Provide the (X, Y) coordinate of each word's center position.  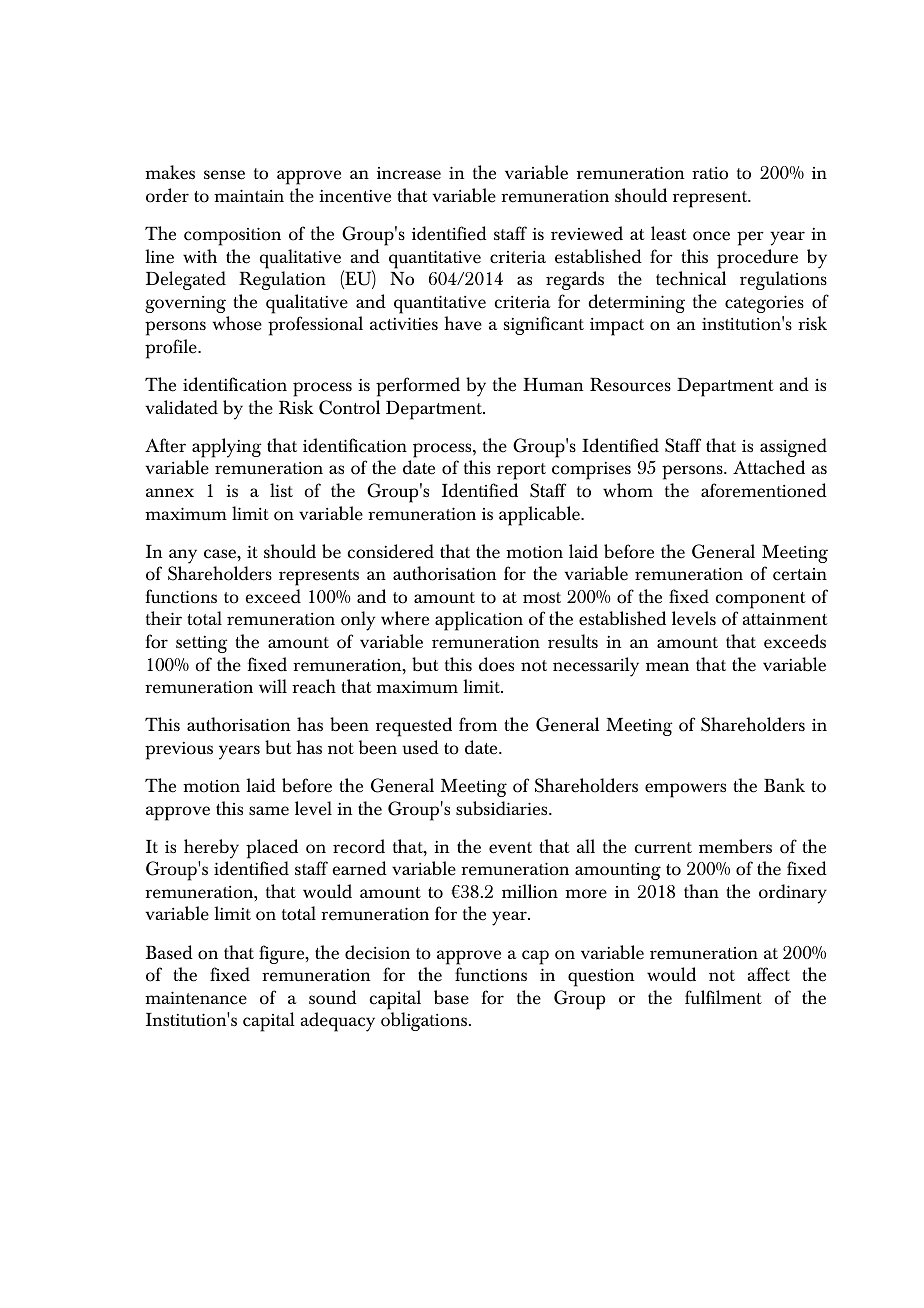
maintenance (196, 998)
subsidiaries (503, 808)
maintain (249, 195)
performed (418, 387)
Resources (630, 385)
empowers (685, 790)
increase (409, 173)
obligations (424, 1021)
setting (202, 644)
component (761, 600)
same (269, 811)
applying (227, 448)
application (479, 621)
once (711, 236)
